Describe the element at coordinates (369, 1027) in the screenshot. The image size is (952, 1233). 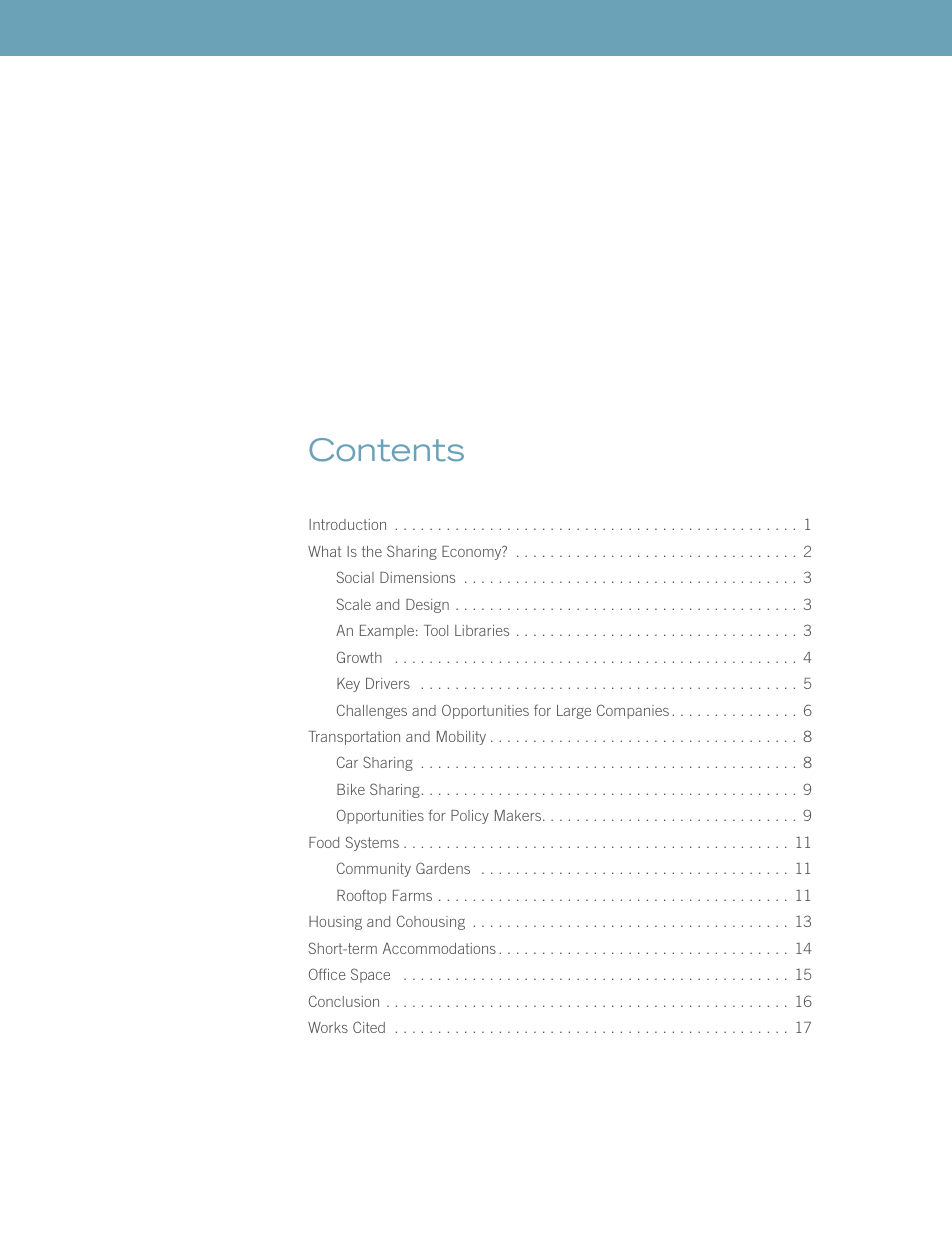
I see `Cited` at that location.
